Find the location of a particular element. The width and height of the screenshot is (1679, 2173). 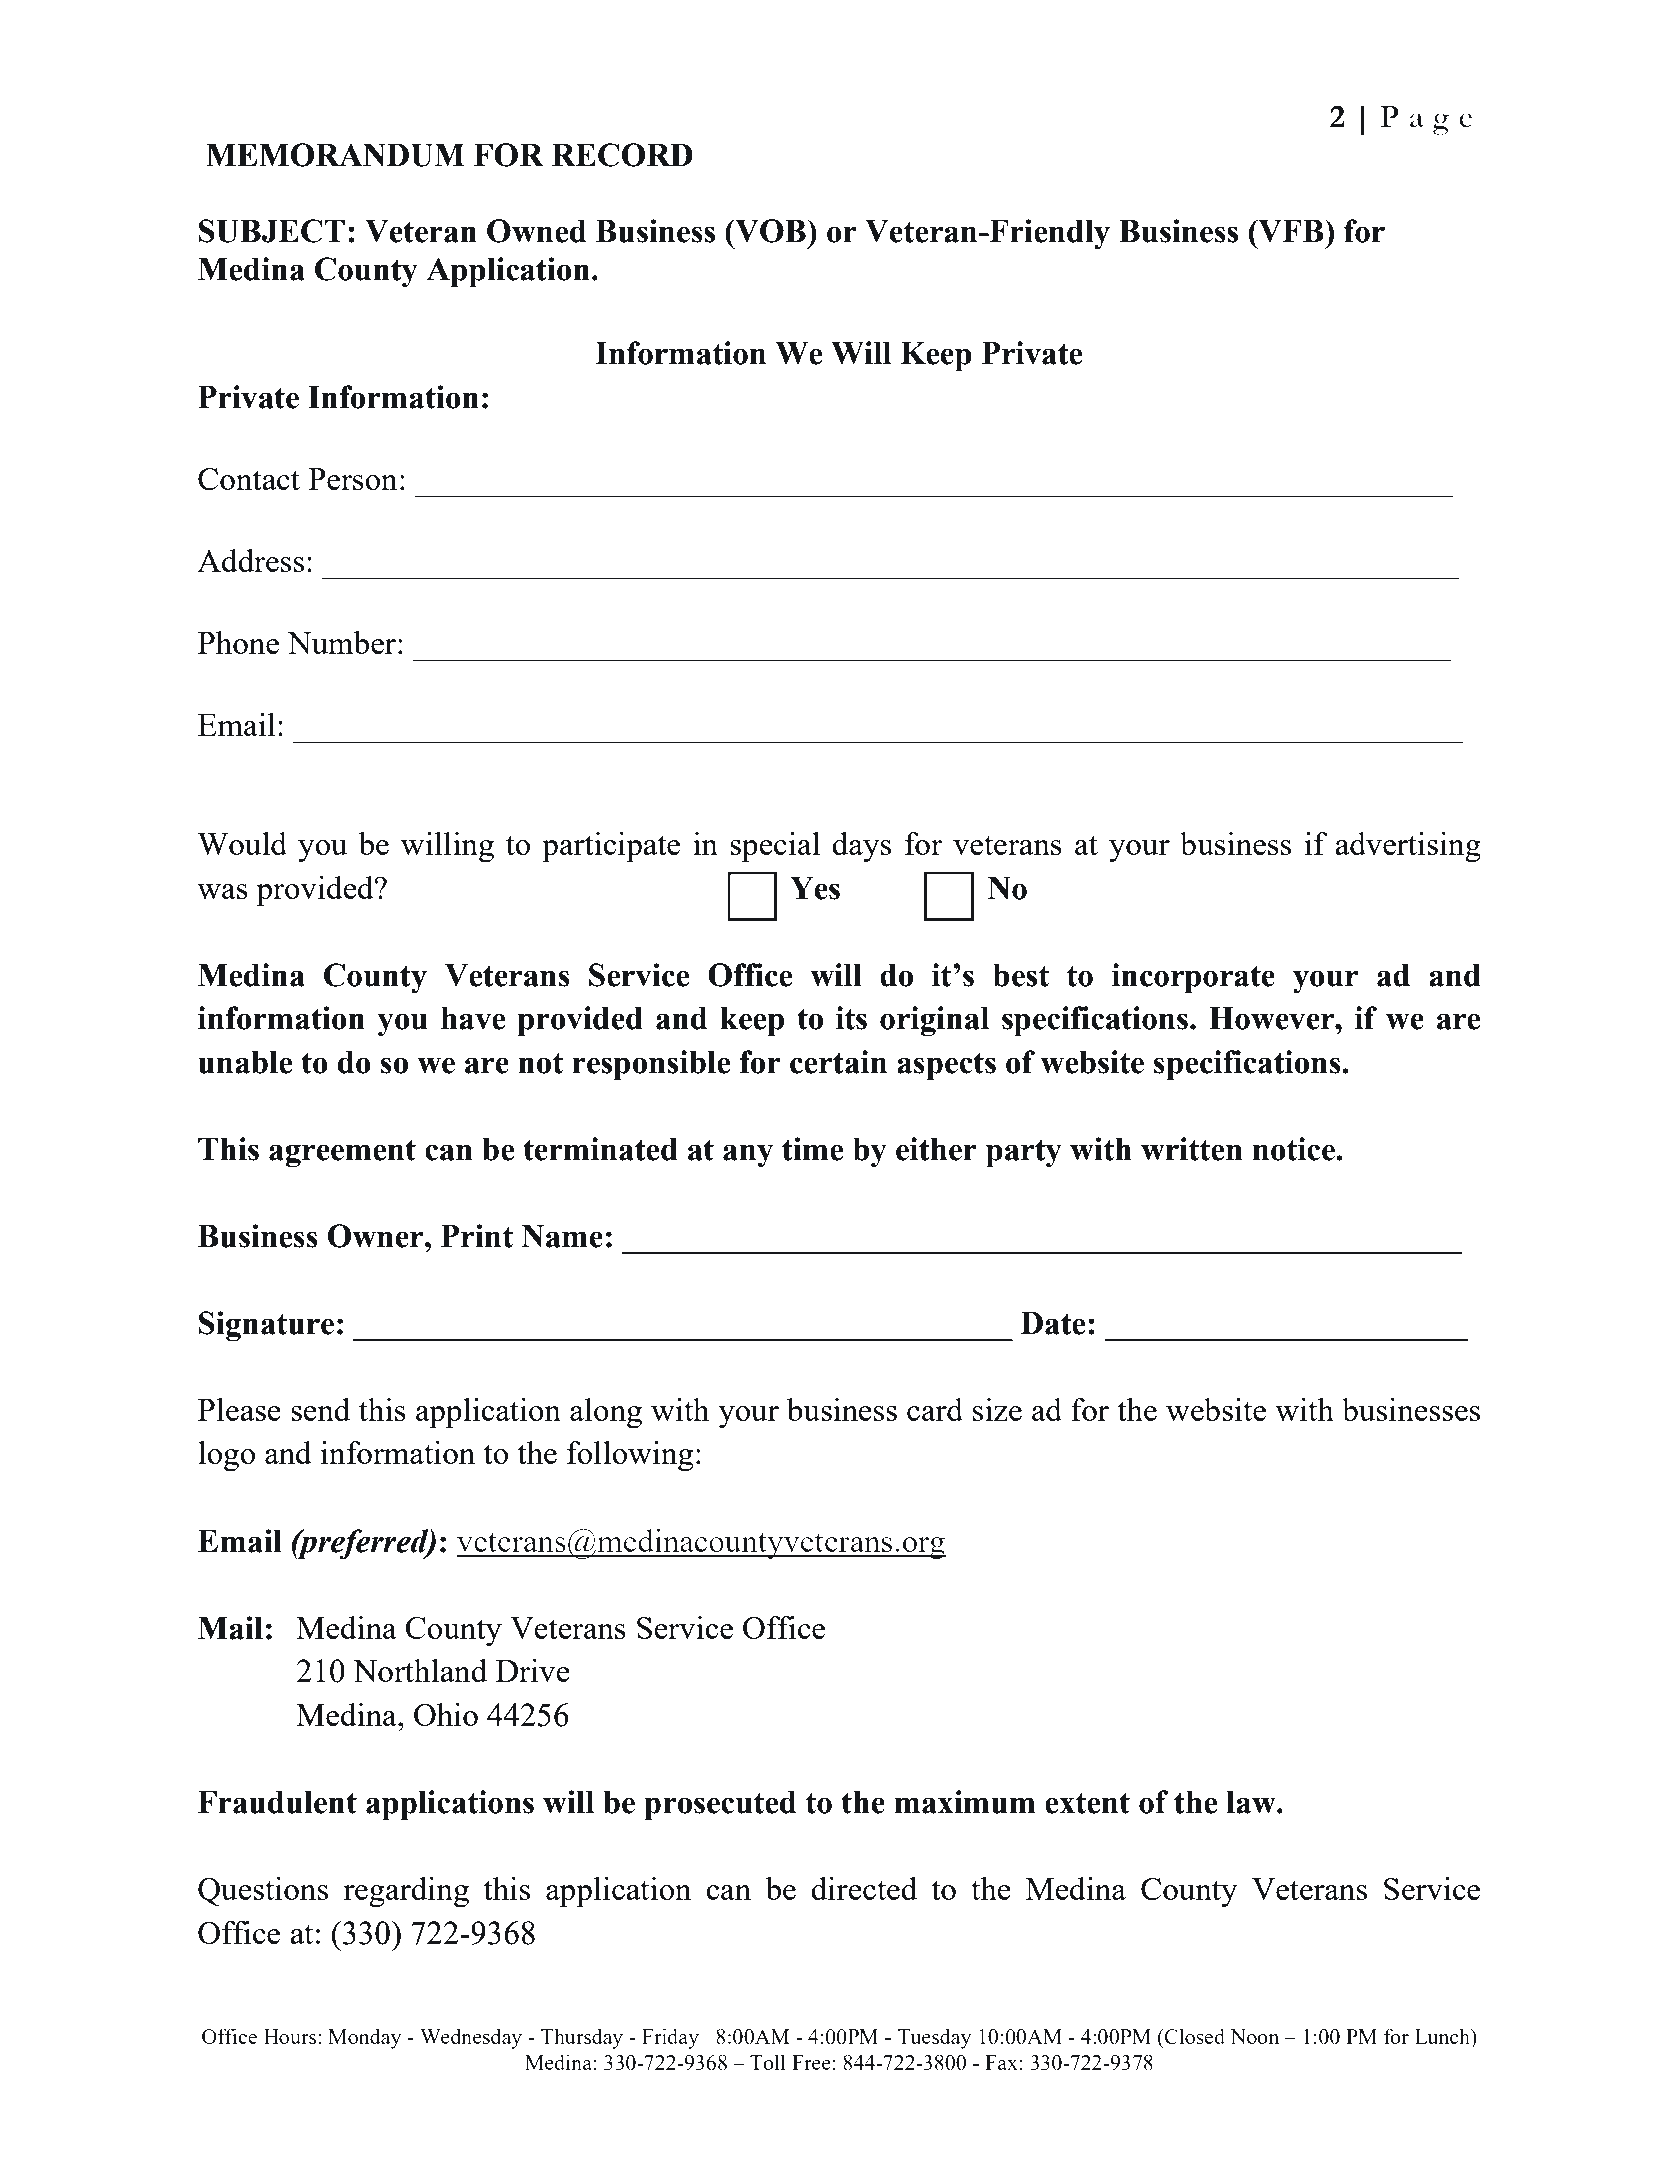

Date is located at coordinates (1053, 1323).
